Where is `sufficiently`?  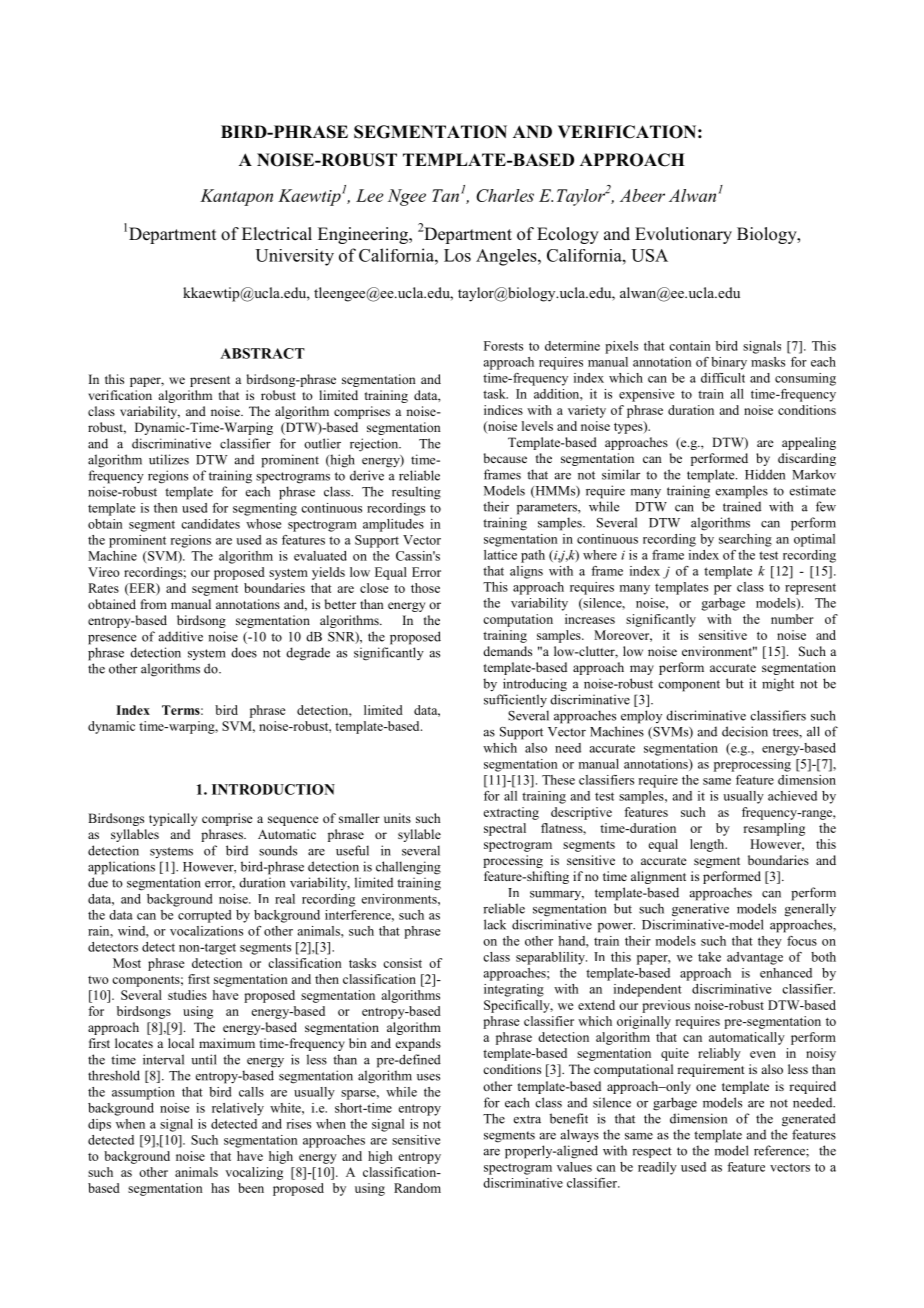 sufficiently is located at coordinates (515, 701).
